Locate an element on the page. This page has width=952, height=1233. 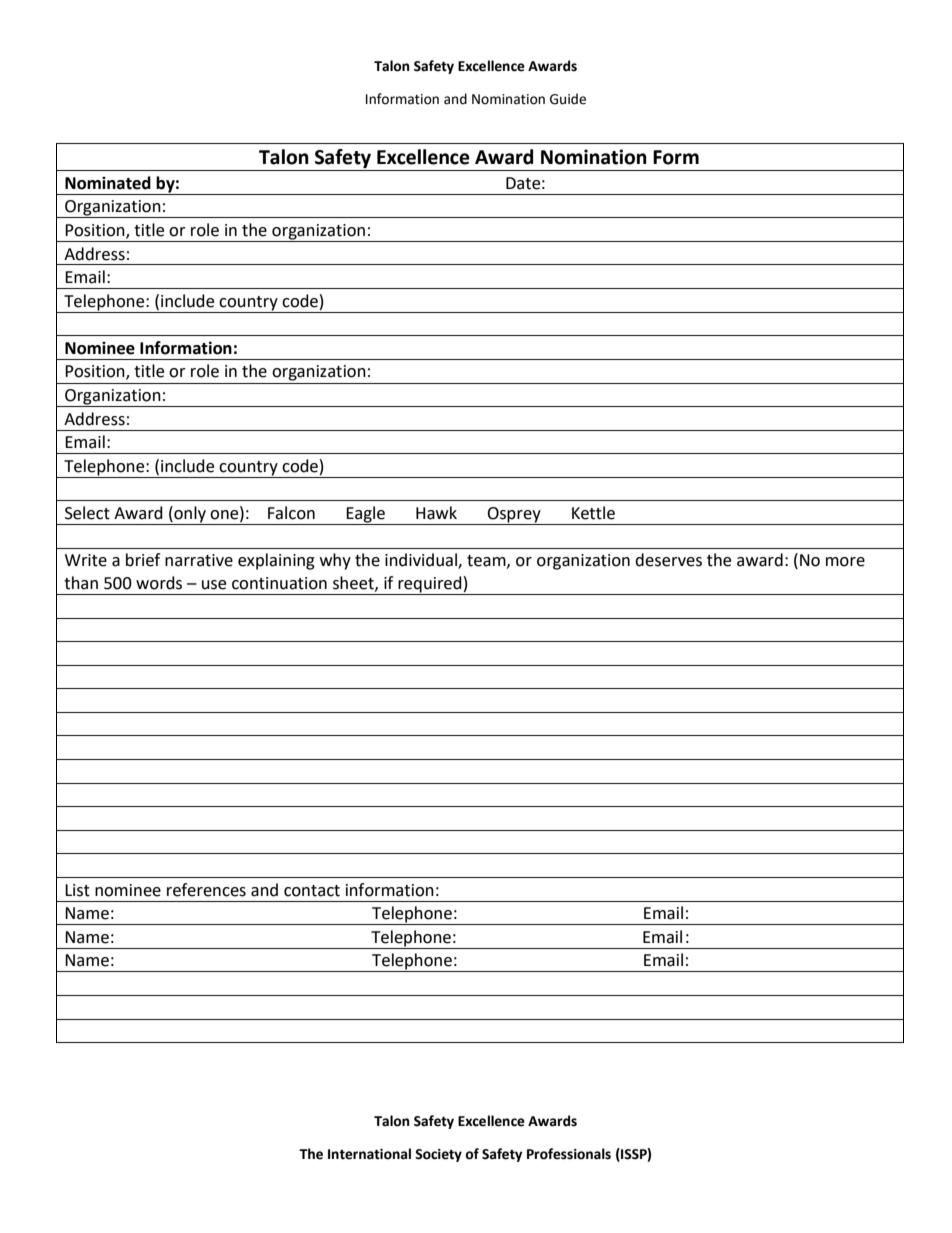
Guide is located at coordinates (568, 99).
